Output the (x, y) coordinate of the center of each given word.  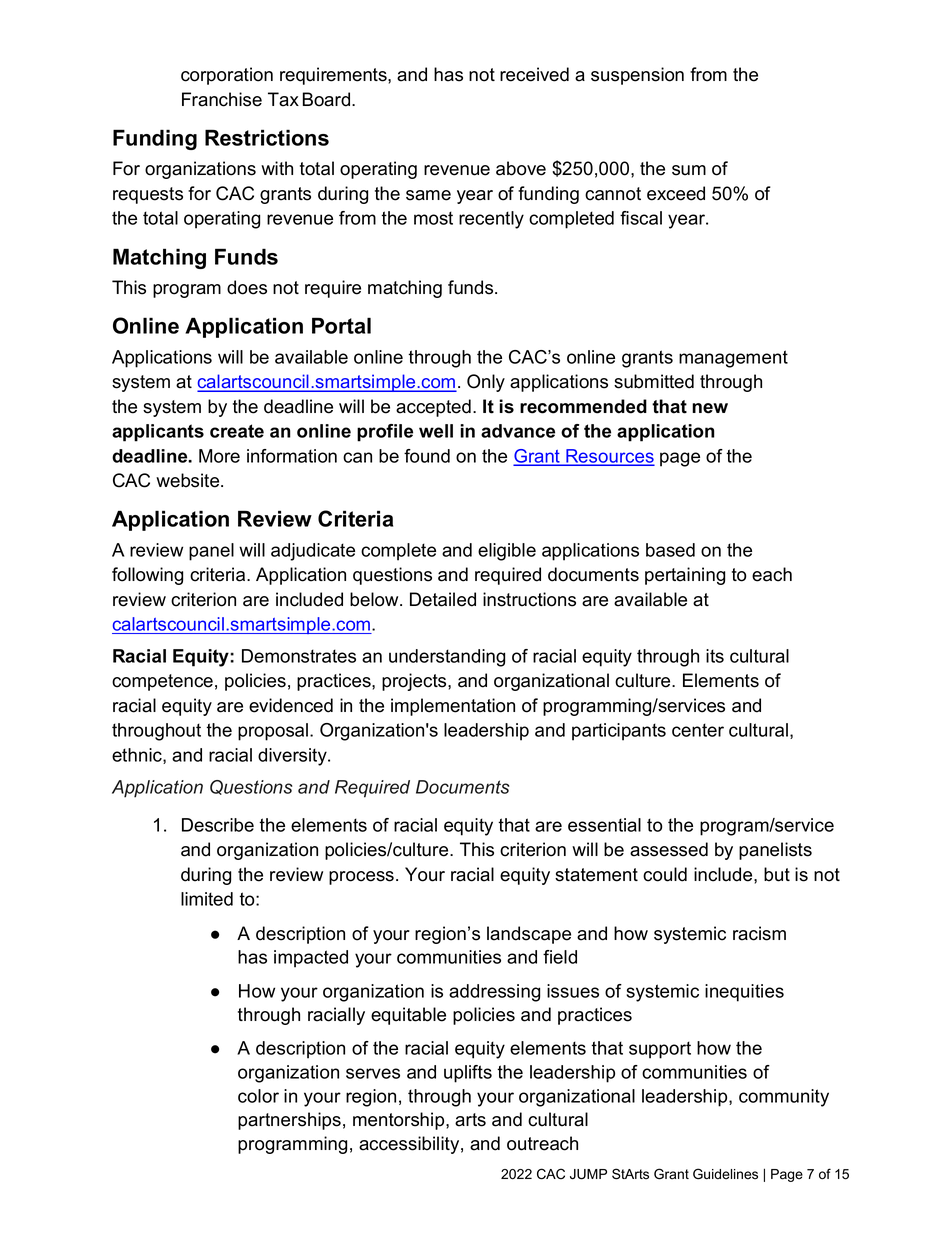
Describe (218, 825)
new (710, 408)
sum (689, 170)
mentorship (400, 1121)
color (258, 1096)
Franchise (222, 99)
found (427, 456)
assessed (669, 849)
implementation (453, 707)
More (219, 456)
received (534, 74)
